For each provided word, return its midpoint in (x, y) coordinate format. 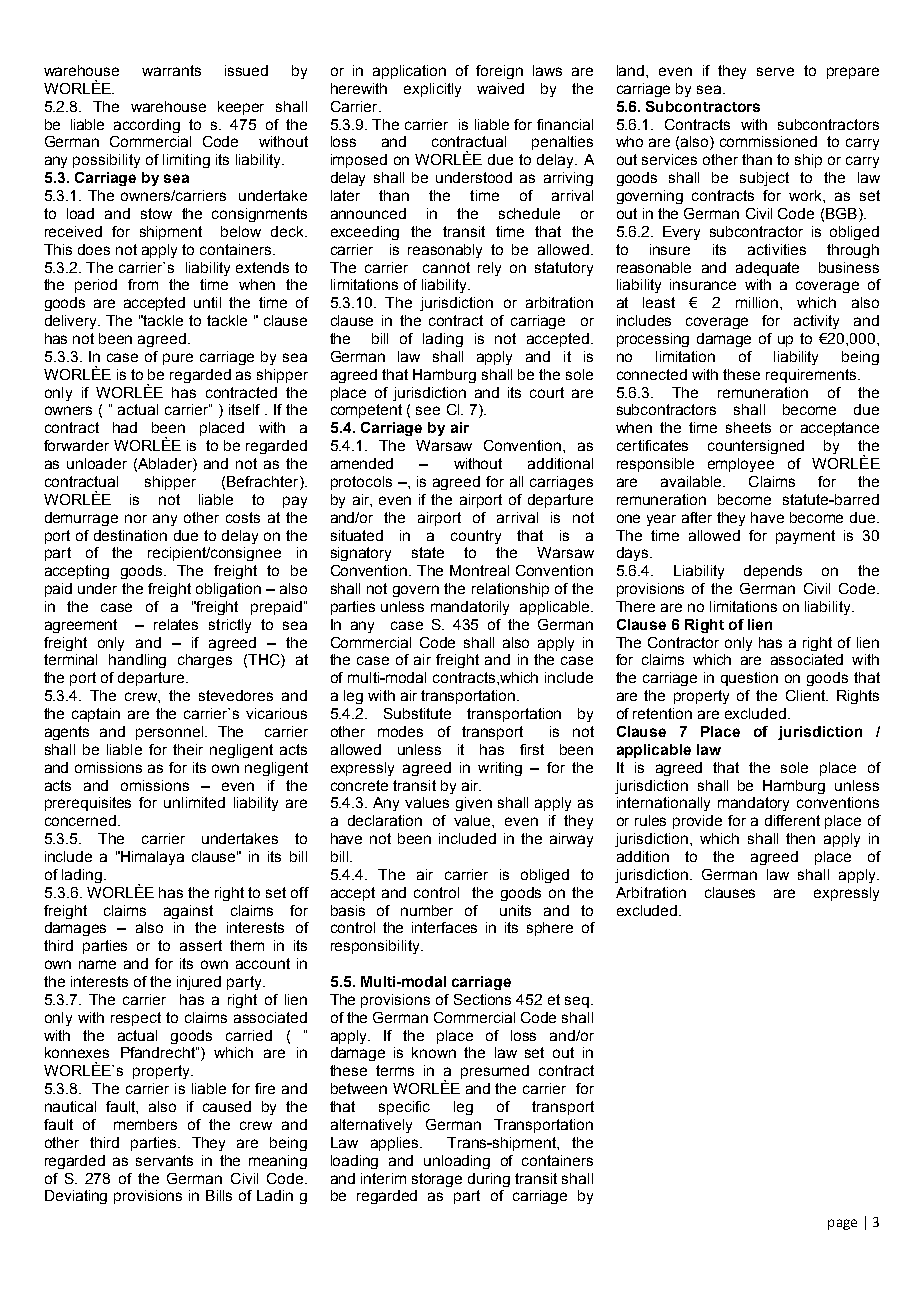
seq (577, 1002)
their (188, 749)
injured (199, 983)
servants (164, 1160)
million (758, 302)
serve (775, 71)
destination (130, 535)
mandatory (753, 804)
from (143, 284)
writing (500, 769)
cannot (446, 267)
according (147, 126)
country (476, 537)
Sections (482, 999)
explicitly (432, 90)
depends (773, 572)
